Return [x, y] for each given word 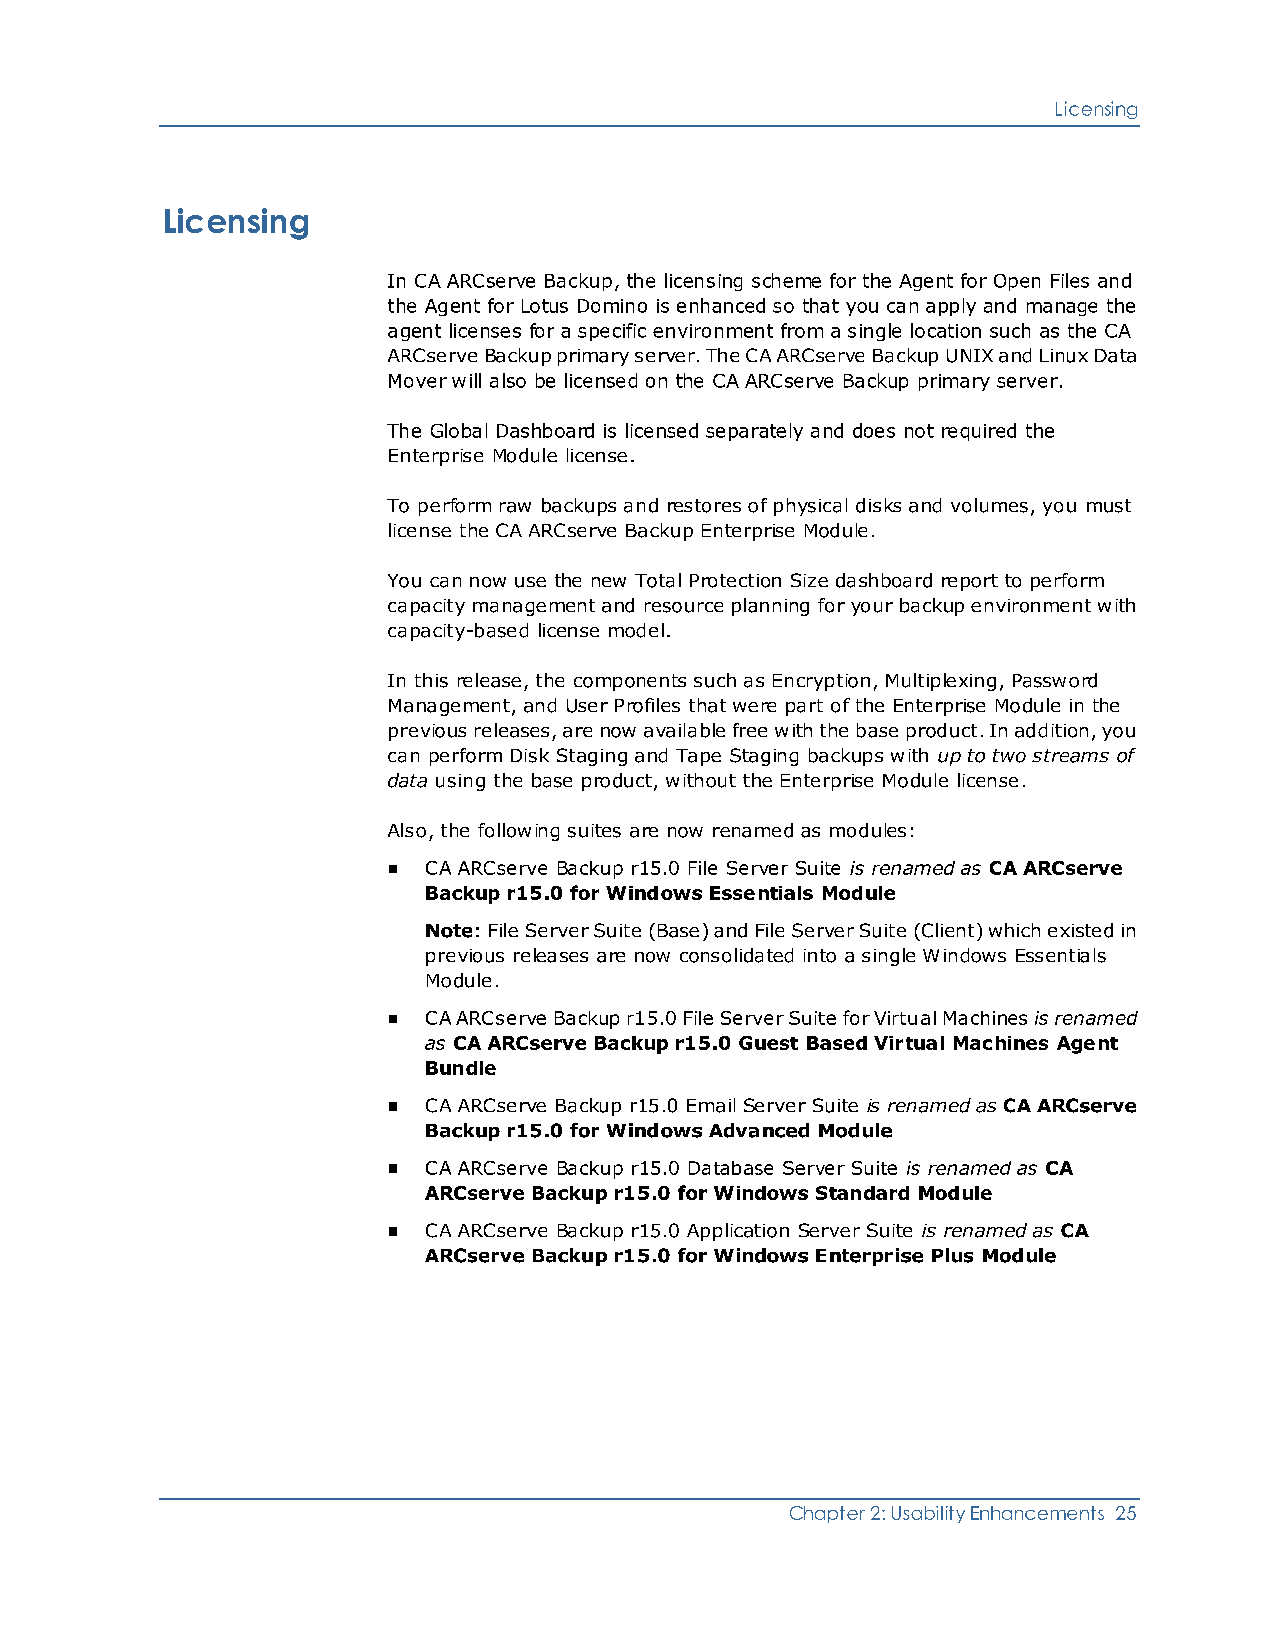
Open [1017, 282]
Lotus [545, 306]
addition [1051, 730]
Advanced [759, 1130]
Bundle [461, 1068]
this [431, 680]
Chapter [827, 1514]
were [754, 707]
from [802, 330]
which [1014, 930]
